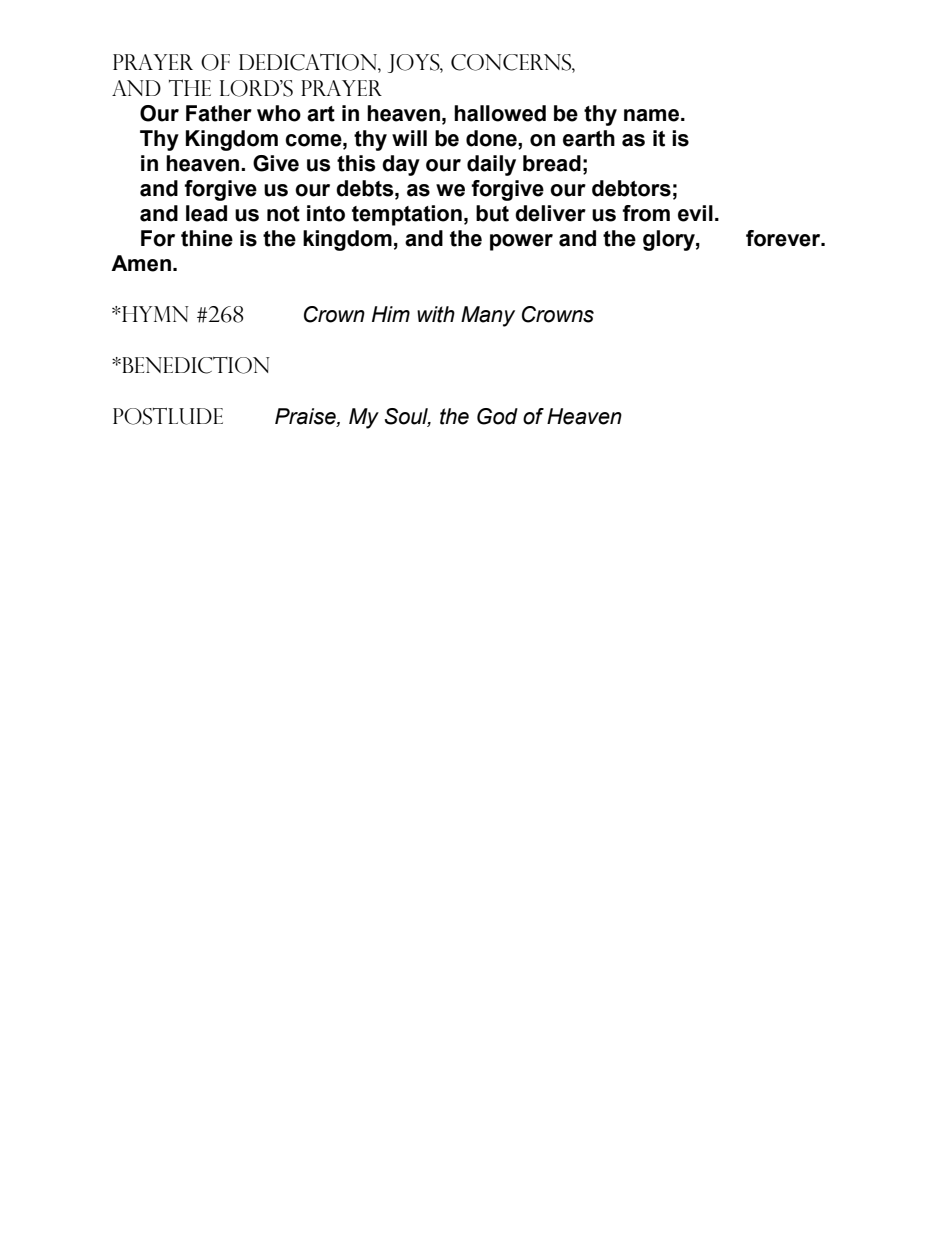  I want to click on Many, so click(488, 316).
